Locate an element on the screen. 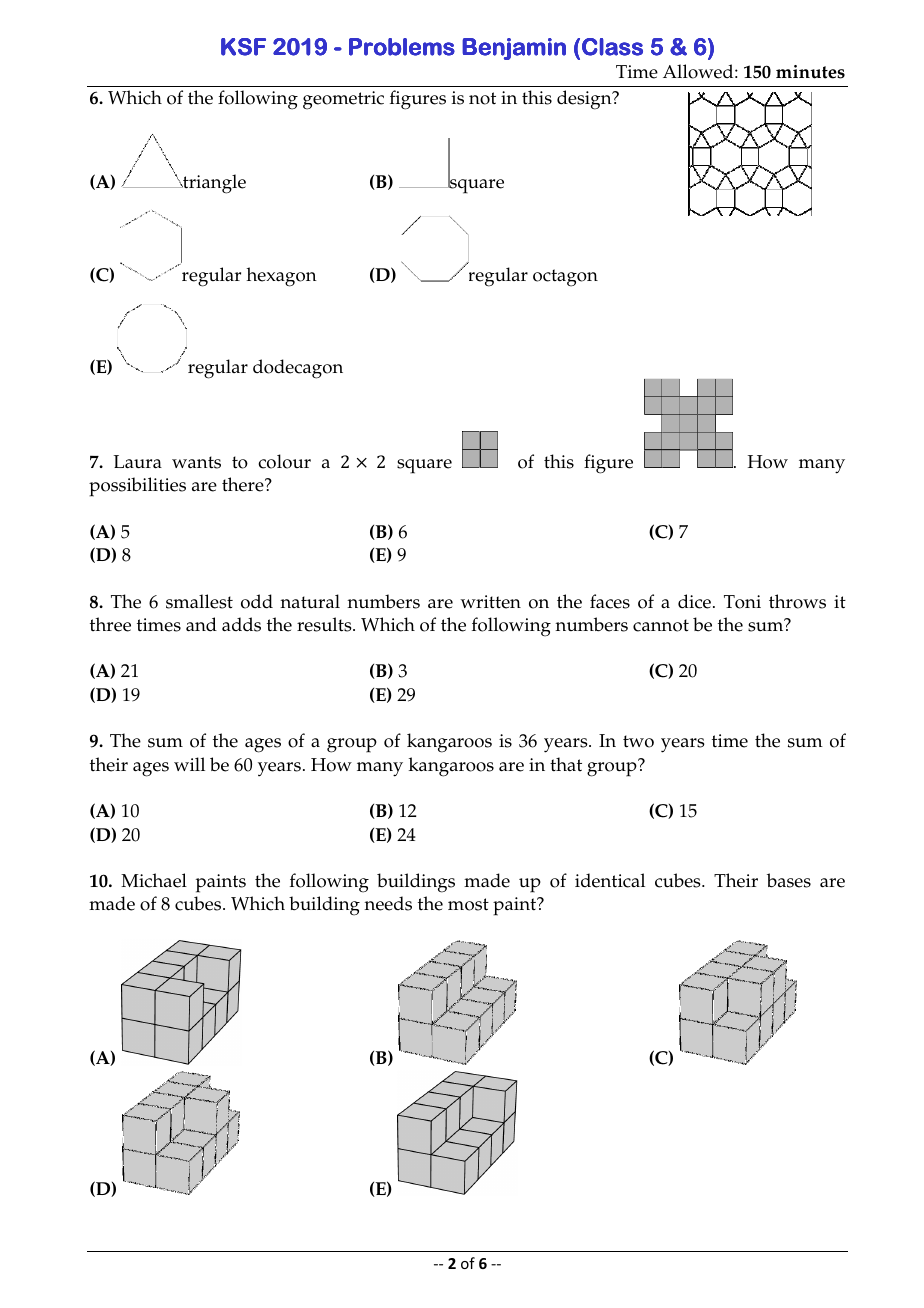 This screenshot has height=1308, width=924. minutes is located at coordinates (810, 72).
